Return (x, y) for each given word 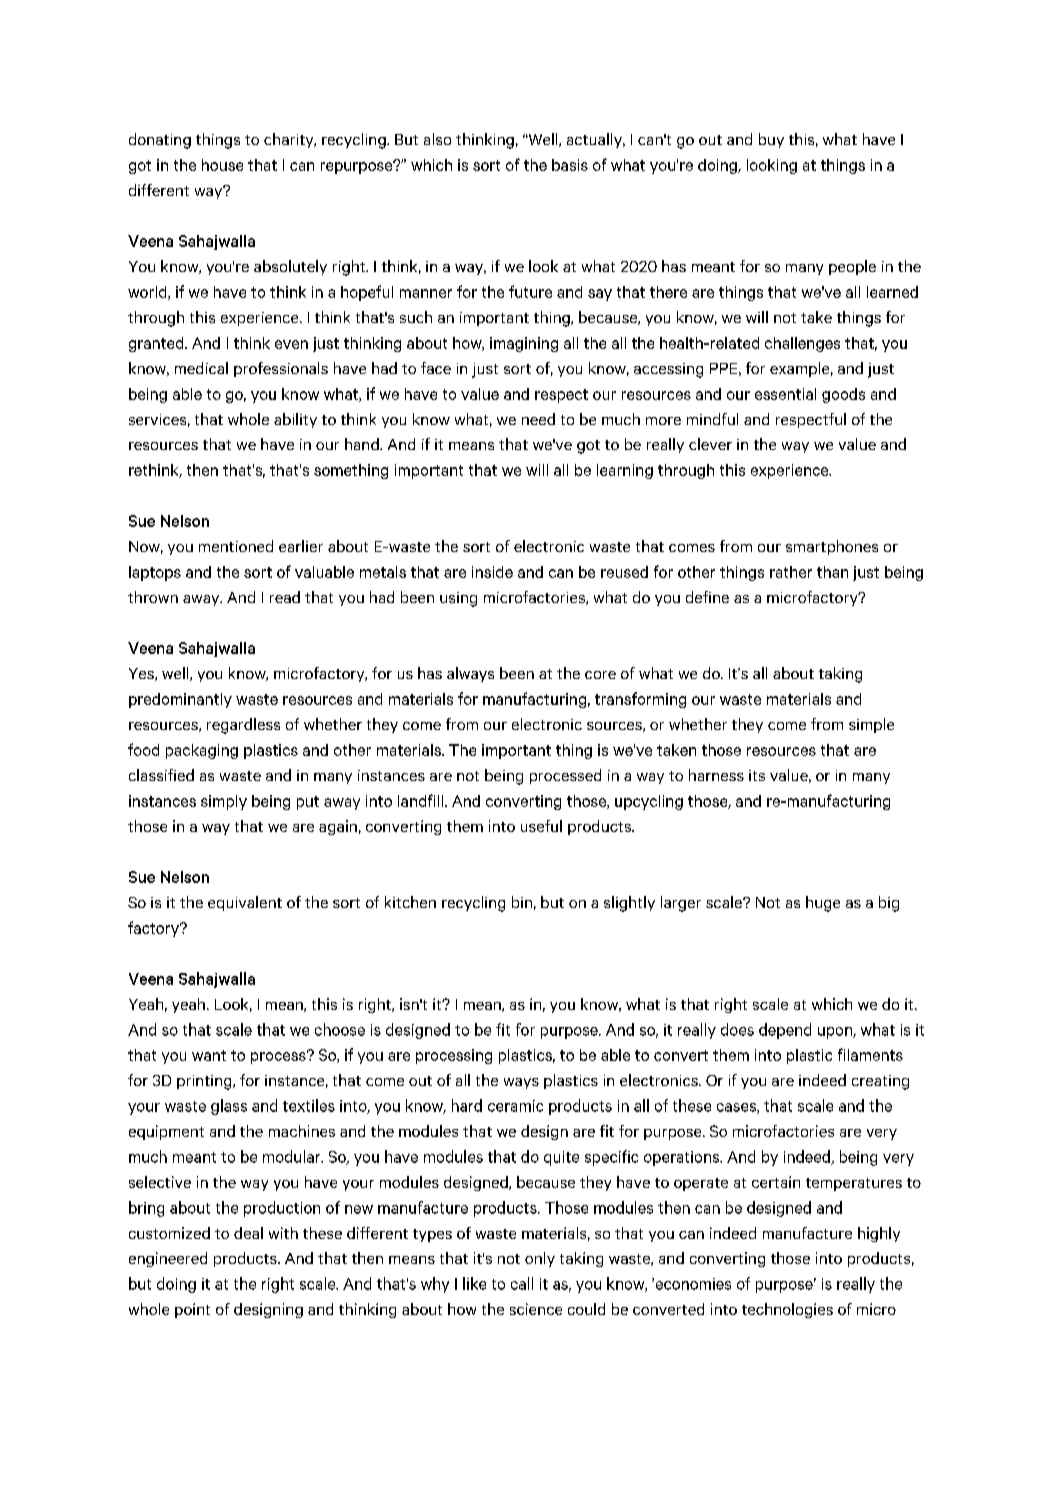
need (538, 419)
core (600, 675)
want (209, 1055)
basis (570, 165)
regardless (243, 726)
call (522, 1283)
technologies (787, 1310)
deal (248, 1233)
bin (522, 902)
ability (295, 420)
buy (771, 140)
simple (871, 725)
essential (785, 394)
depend (785, 1031)
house (222, 165)
